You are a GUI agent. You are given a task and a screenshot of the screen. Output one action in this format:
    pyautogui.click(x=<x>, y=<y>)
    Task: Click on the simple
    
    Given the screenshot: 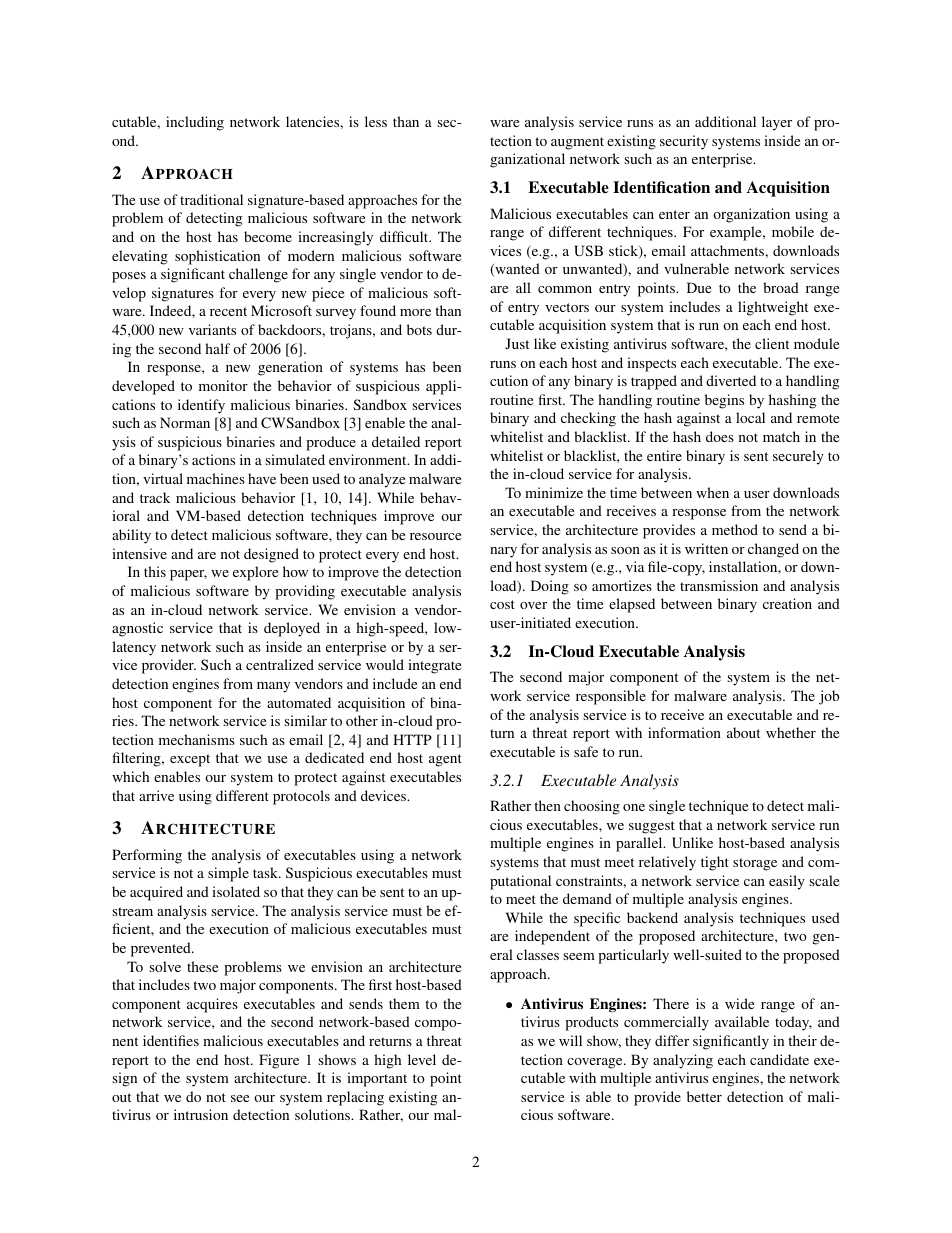 What is the action you would take?
    pyautogui.click(x=228, y=874)
